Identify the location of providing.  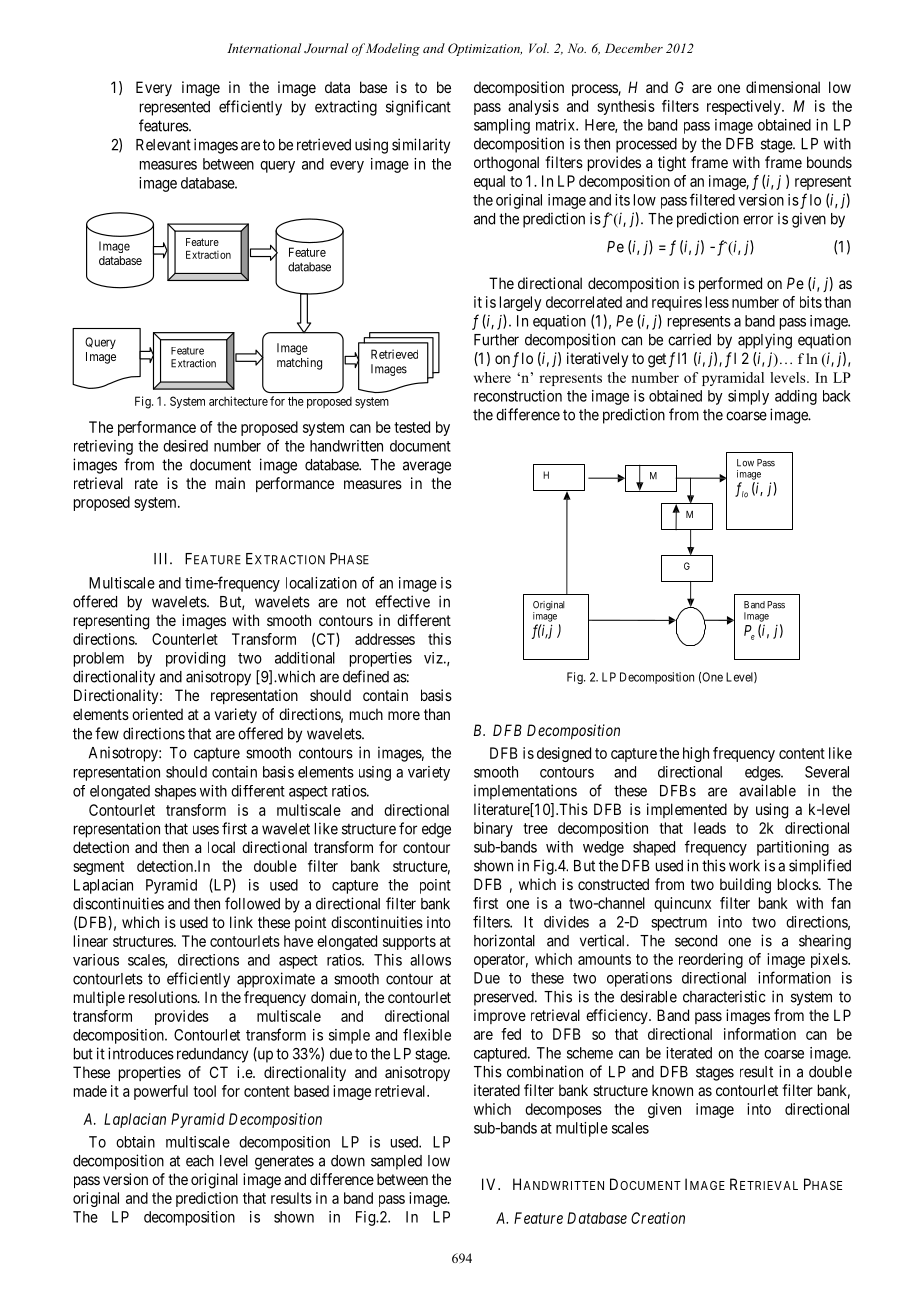
(195, 659).
